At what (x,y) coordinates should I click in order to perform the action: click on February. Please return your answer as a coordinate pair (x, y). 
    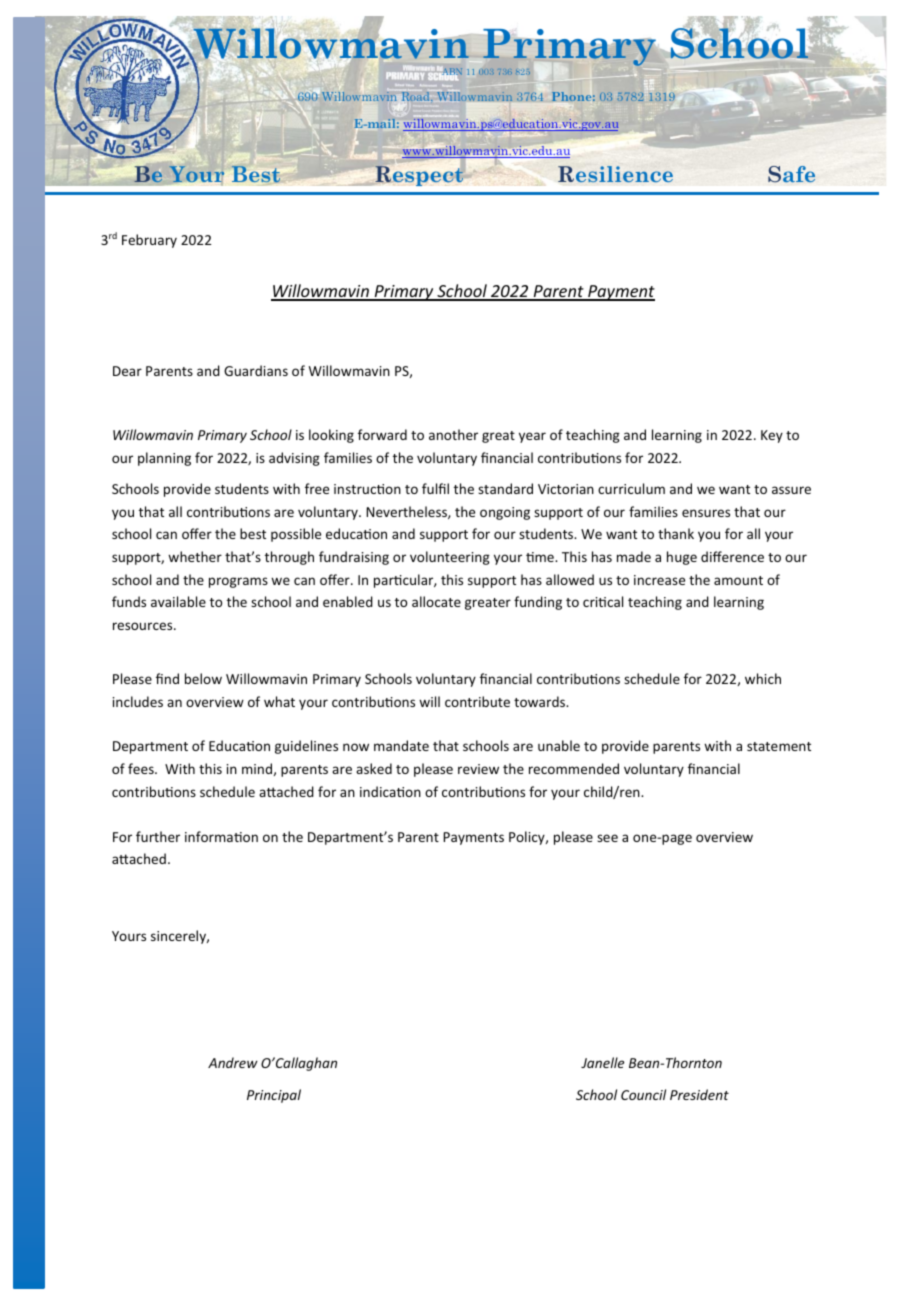
    Looking at the image, I should click on (149, 241).
